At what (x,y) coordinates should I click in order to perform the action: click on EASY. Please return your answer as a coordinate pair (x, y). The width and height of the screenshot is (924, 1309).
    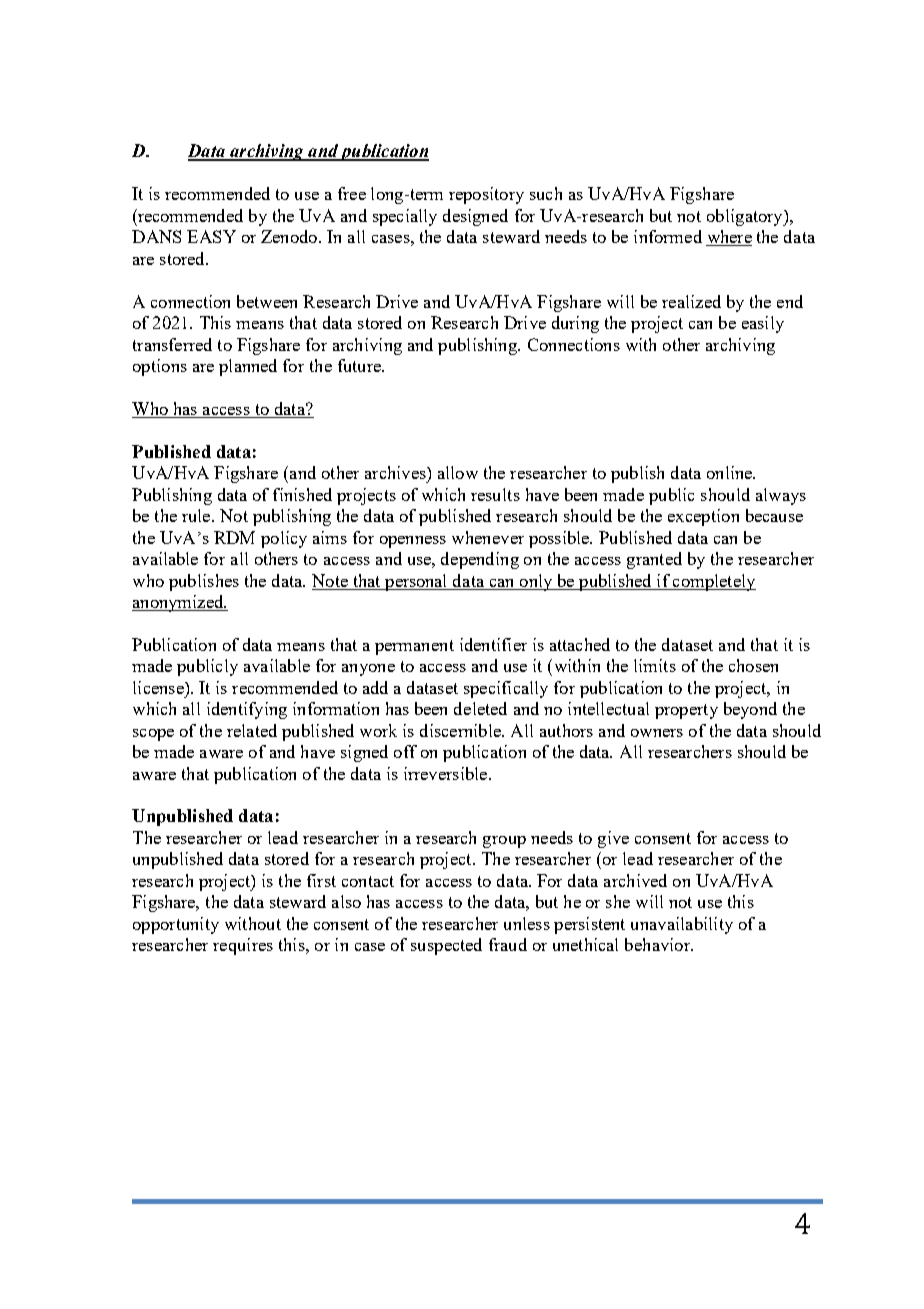
    Looking at the image, I should click on (211, 236).
